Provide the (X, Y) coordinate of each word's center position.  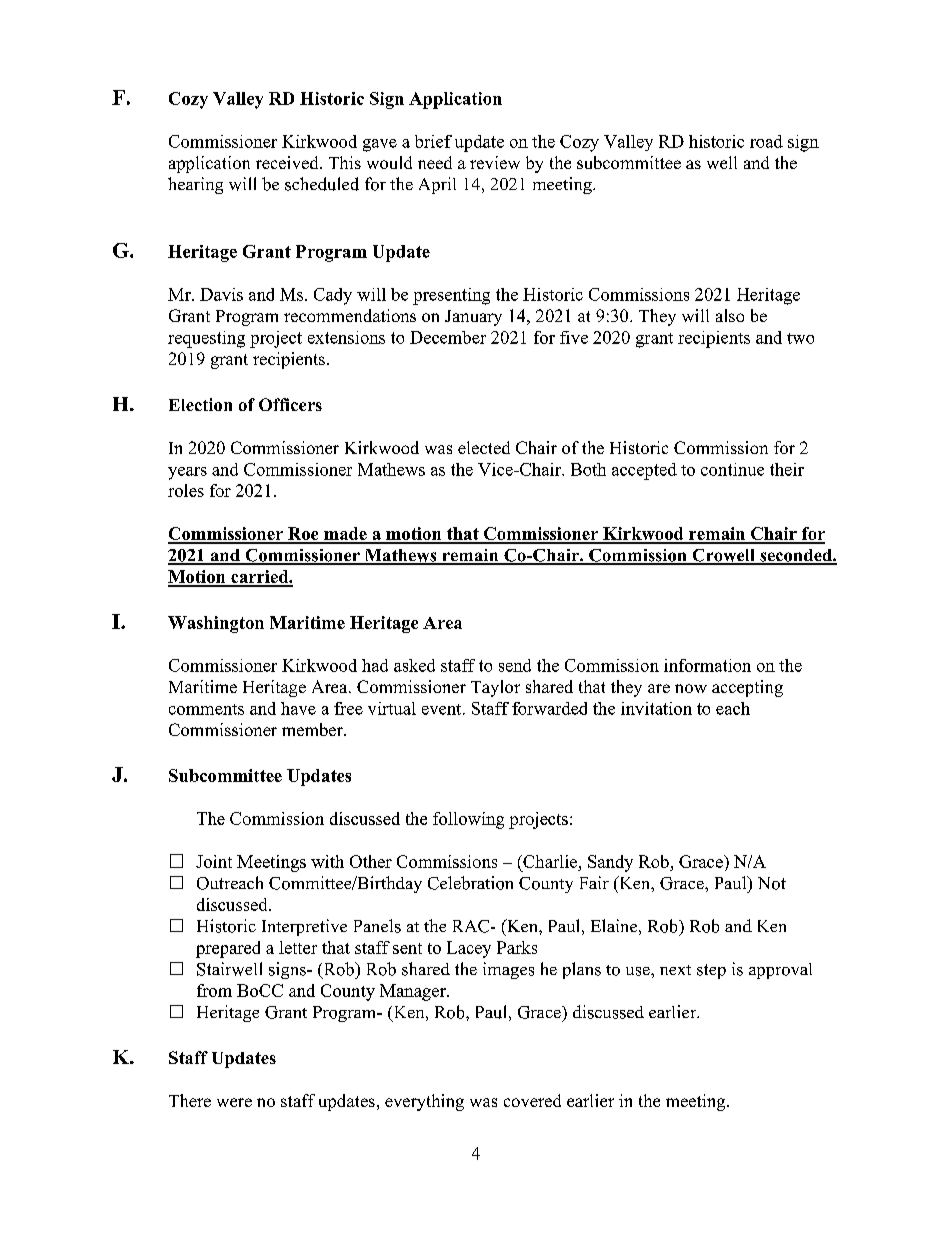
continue (732, 469)
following (468, 820)
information (707, 665)
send (515, 665)
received (288, 162)
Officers (290, 404)
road (766, 141)
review (495, 162)
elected (484, 447)
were (234, 1102)
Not (772, 883)
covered (532, 1100)
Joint (214, 861)
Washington (216, 624)
